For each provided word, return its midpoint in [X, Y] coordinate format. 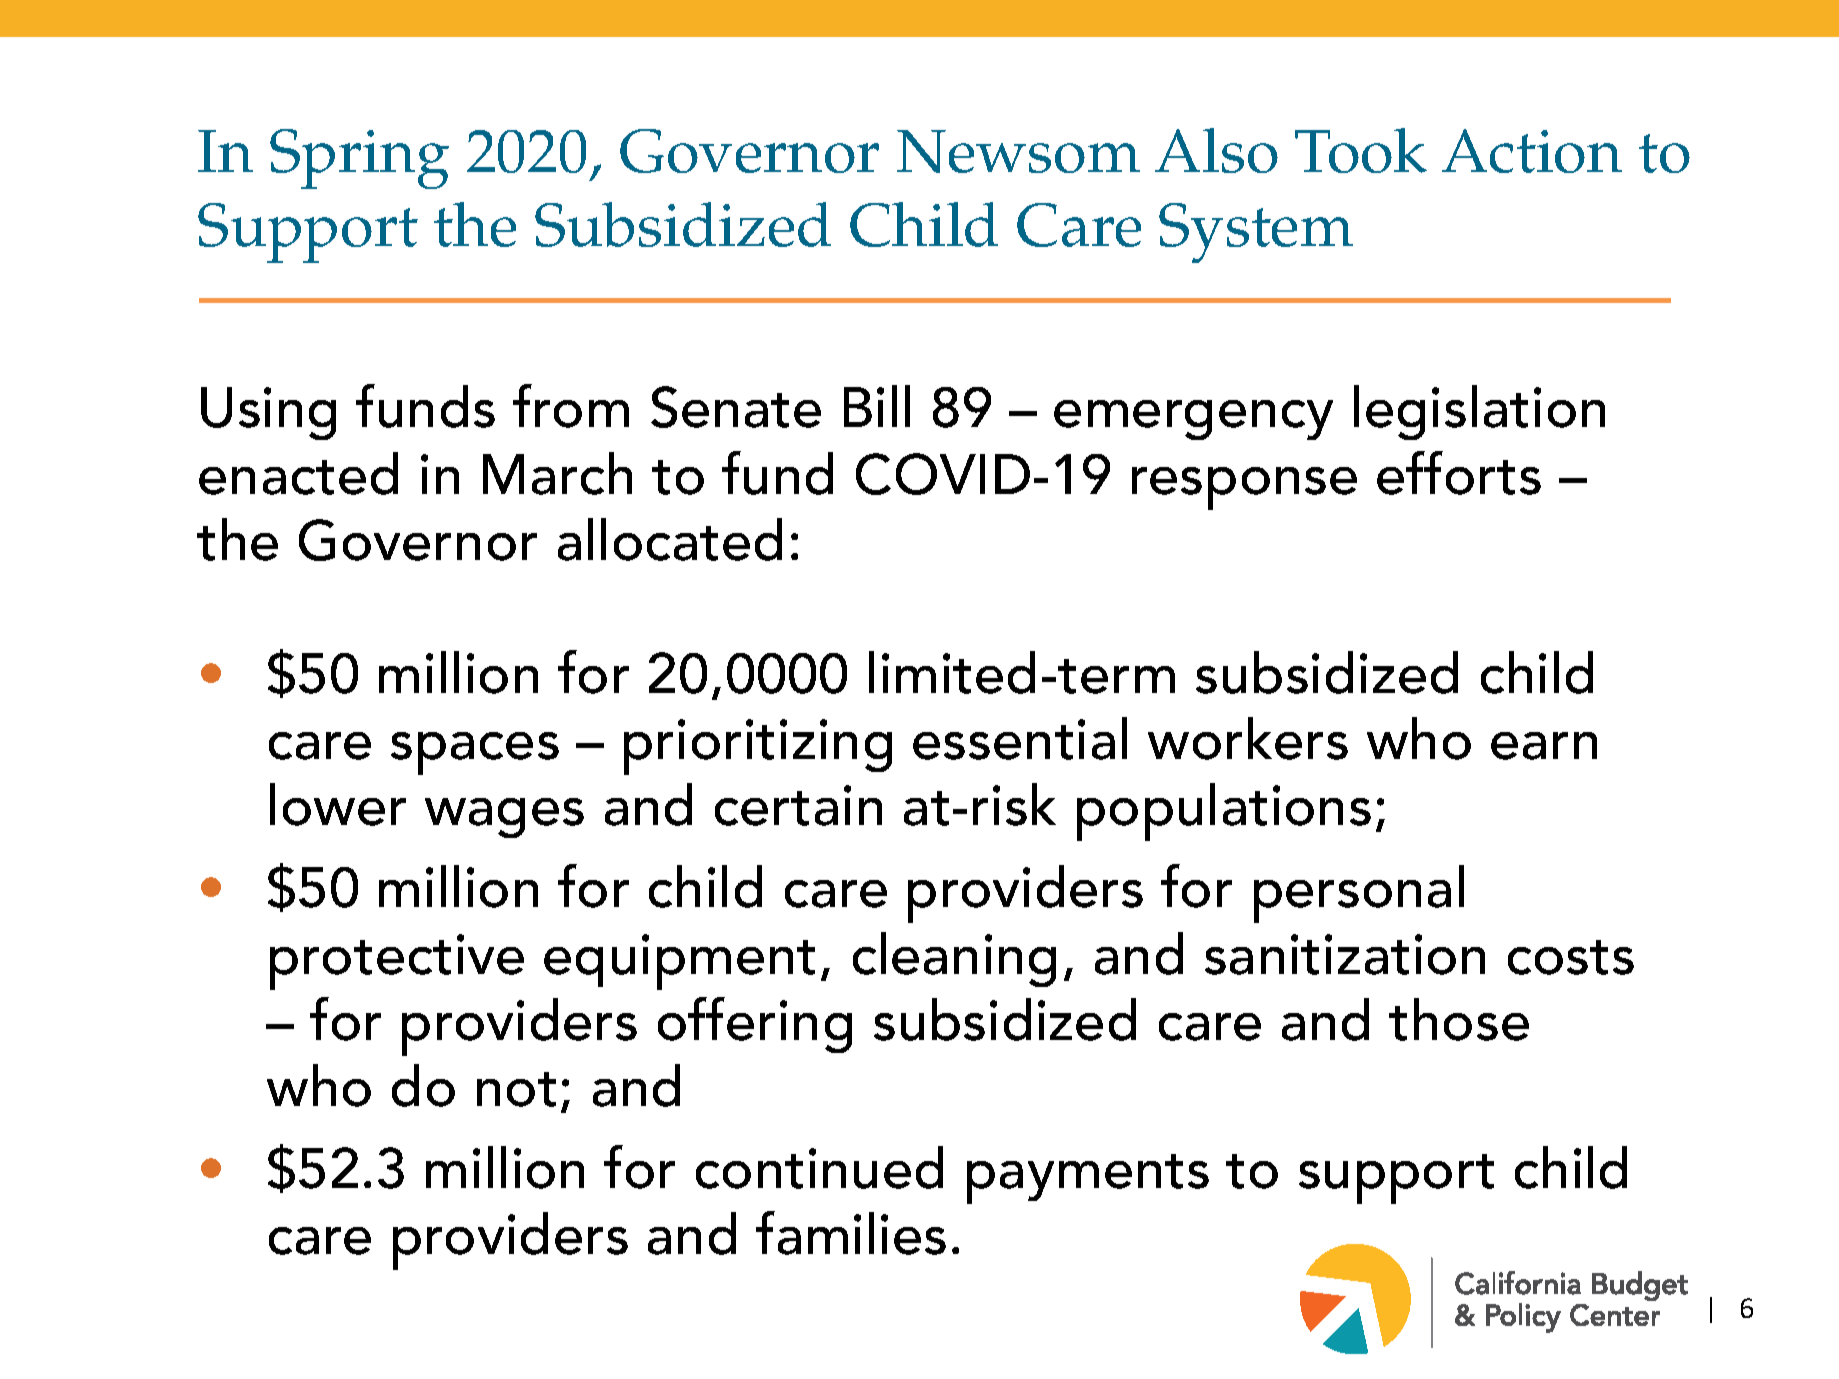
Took [1361, 150]
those [1459, 1019]
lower [338, 804]
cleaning [954, 959]
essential [1020, 738]
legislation [1479, 412]
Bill [877, 406]
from [571, 406]
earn [1544, 746]
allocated [670, 539]
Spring [359, 159]
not [516, 1089]
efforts [1459, 473]
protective [397, 962]
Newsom [1018, 151]
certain [798, 805]
